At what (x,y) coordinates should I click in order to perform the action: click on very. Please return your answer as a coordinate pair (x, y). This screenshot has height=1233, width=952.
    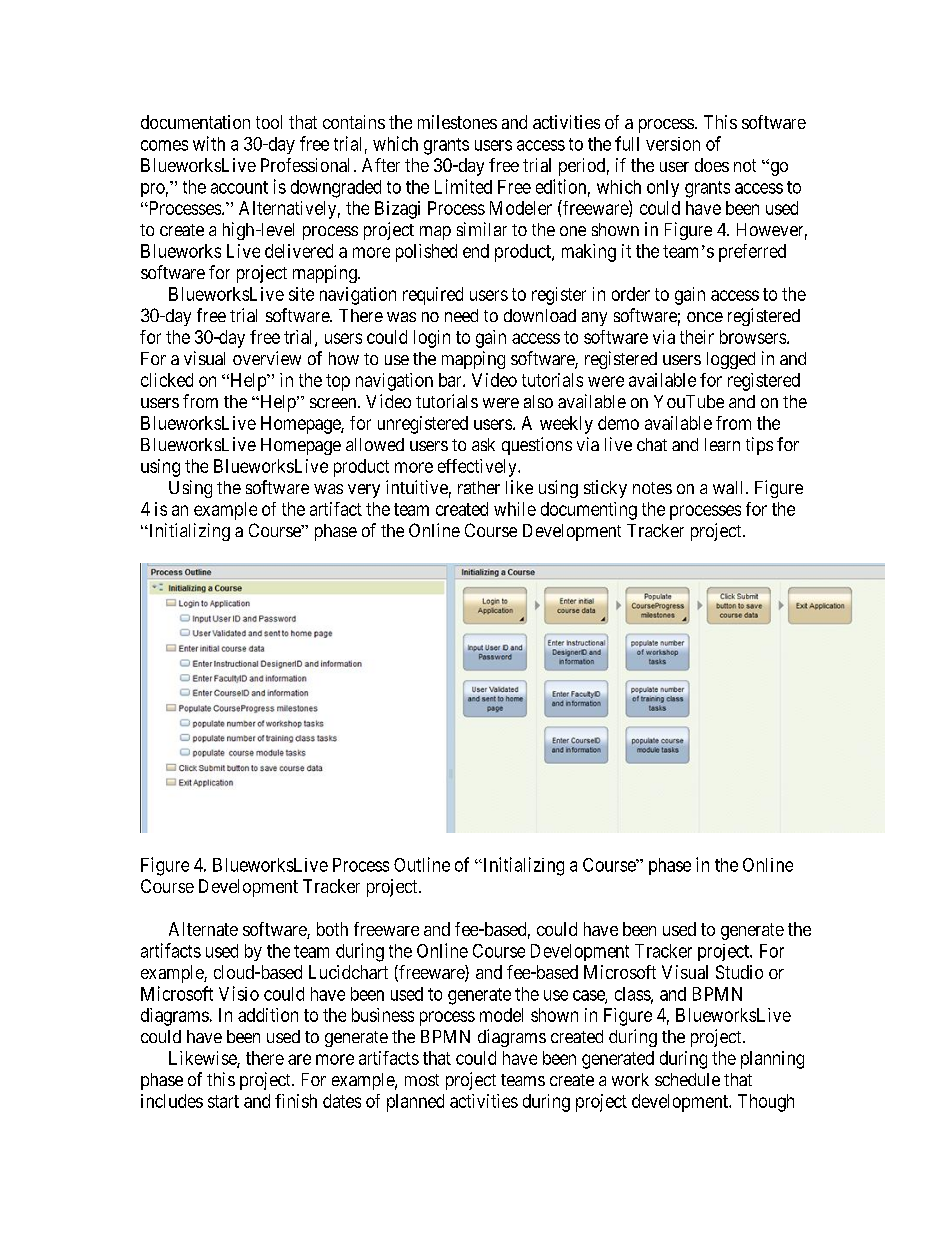
    Looking at the image, I should click on (364, 491).
